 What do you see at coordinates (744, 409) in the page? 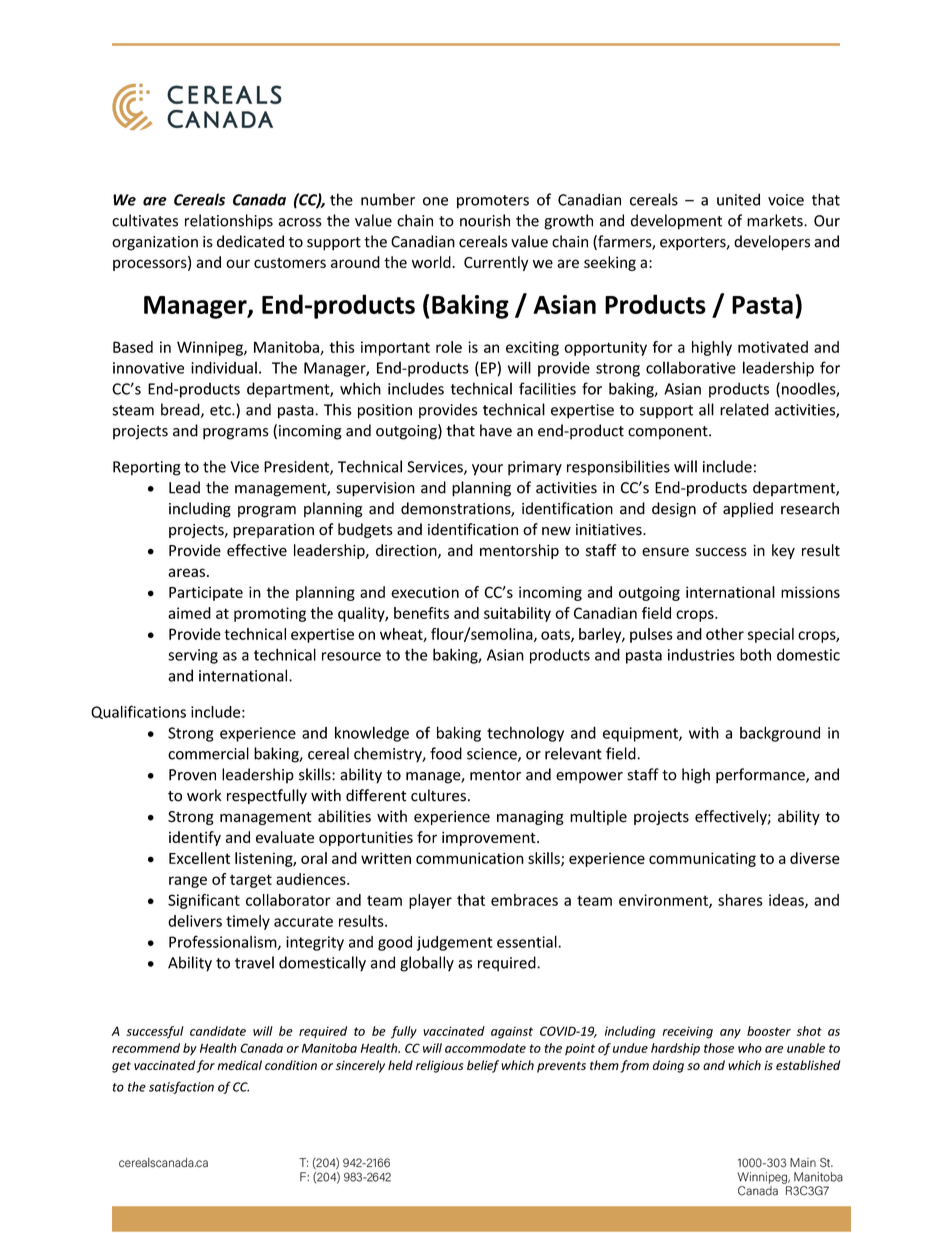
I see `related` at bounding box center [744, 409].
